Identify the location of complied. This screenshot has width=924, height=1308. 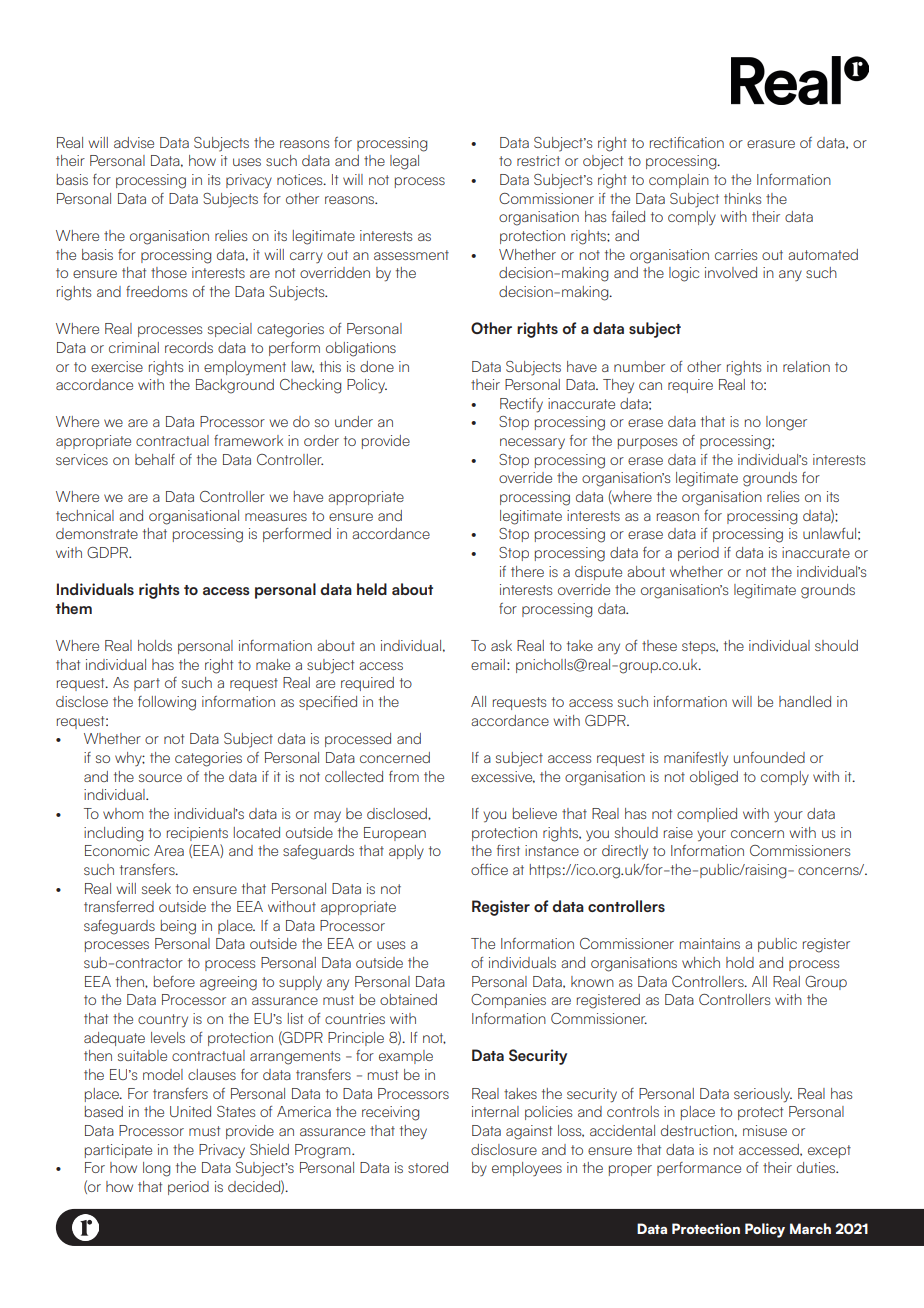
(707, 815).
